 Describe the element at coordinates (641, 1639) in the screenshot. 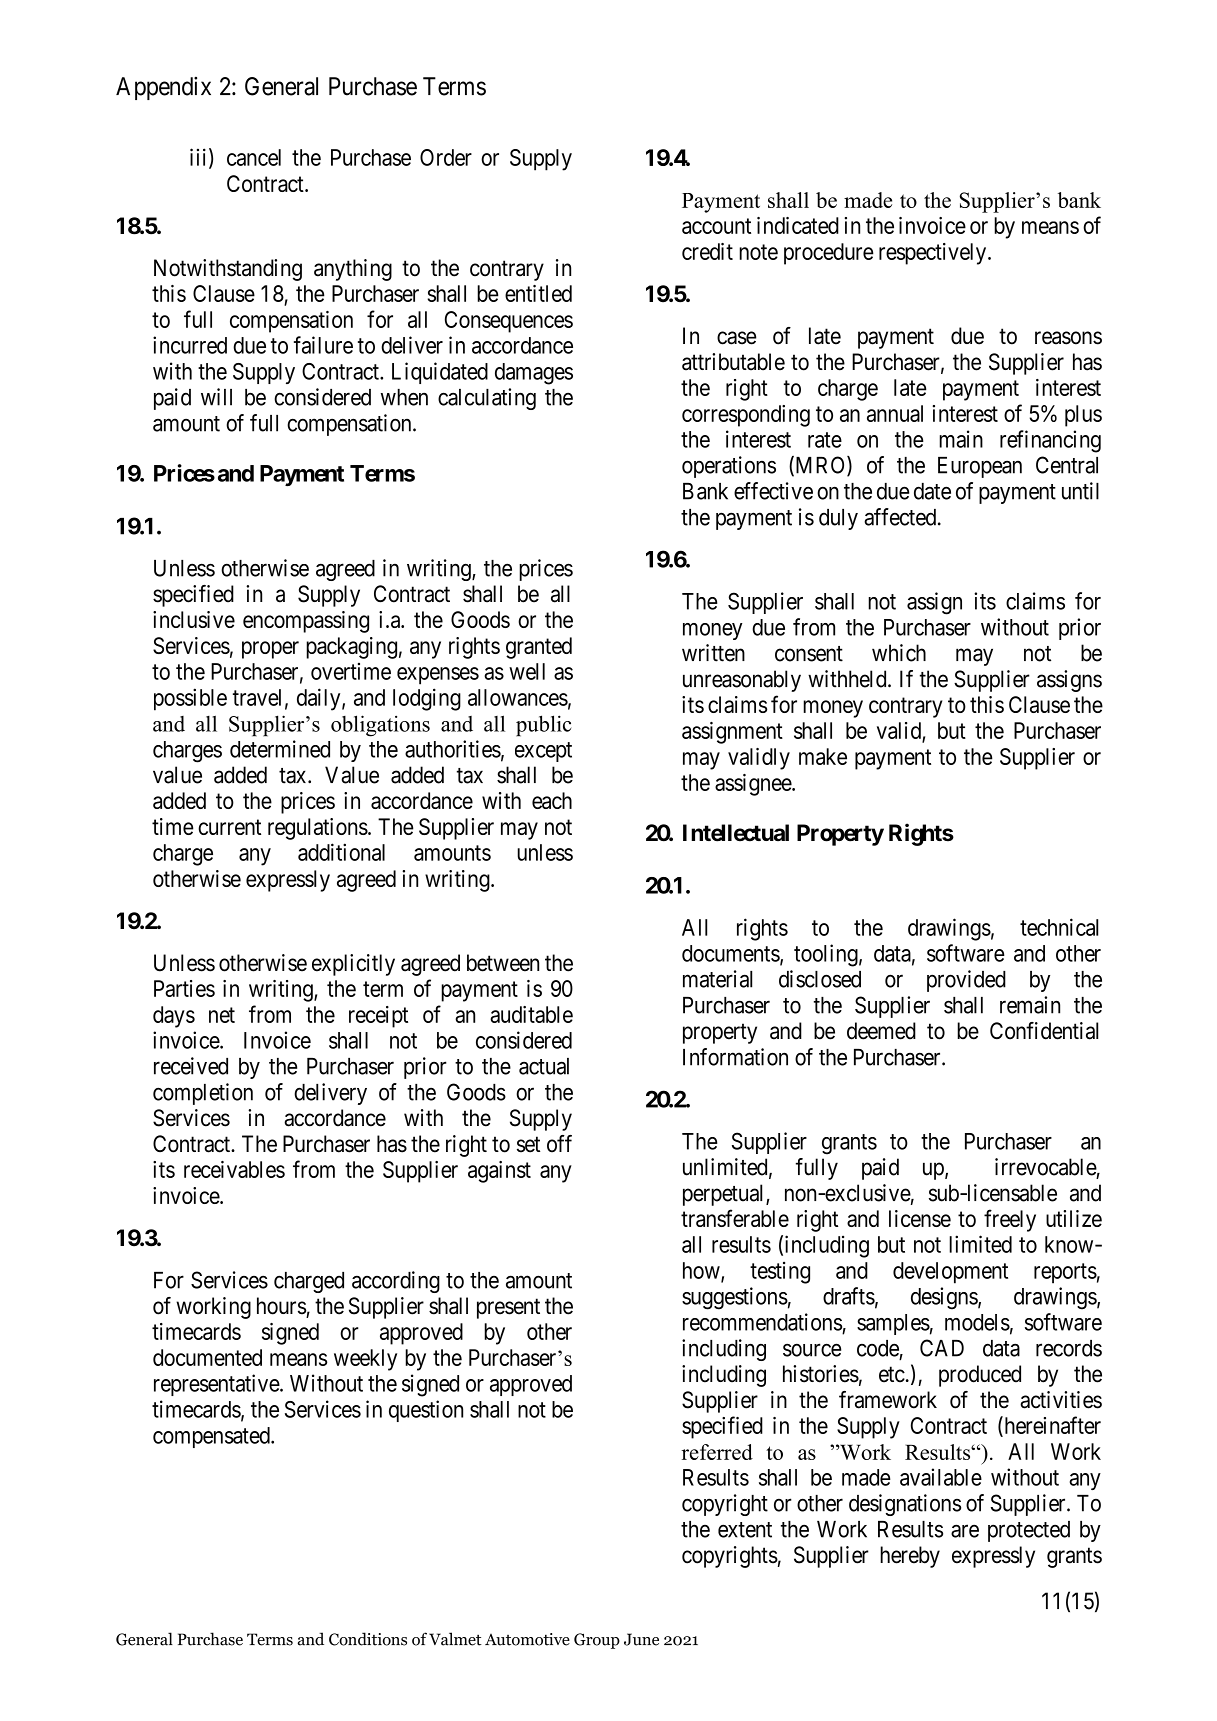

I see `June` at that location.
